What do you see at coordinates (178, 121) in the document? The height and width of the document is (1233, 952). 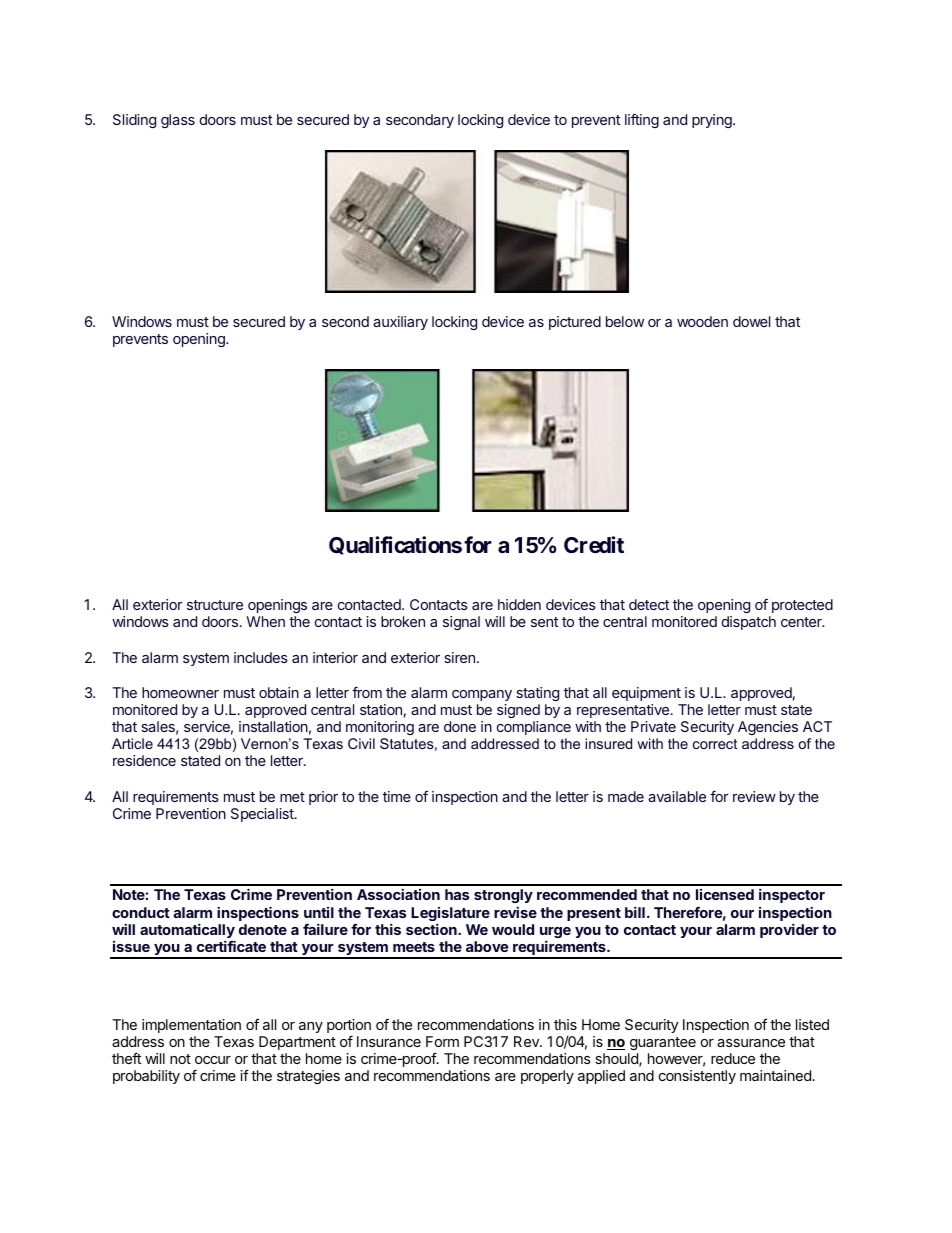 I see `glass` at bounding box center [178, 121].
